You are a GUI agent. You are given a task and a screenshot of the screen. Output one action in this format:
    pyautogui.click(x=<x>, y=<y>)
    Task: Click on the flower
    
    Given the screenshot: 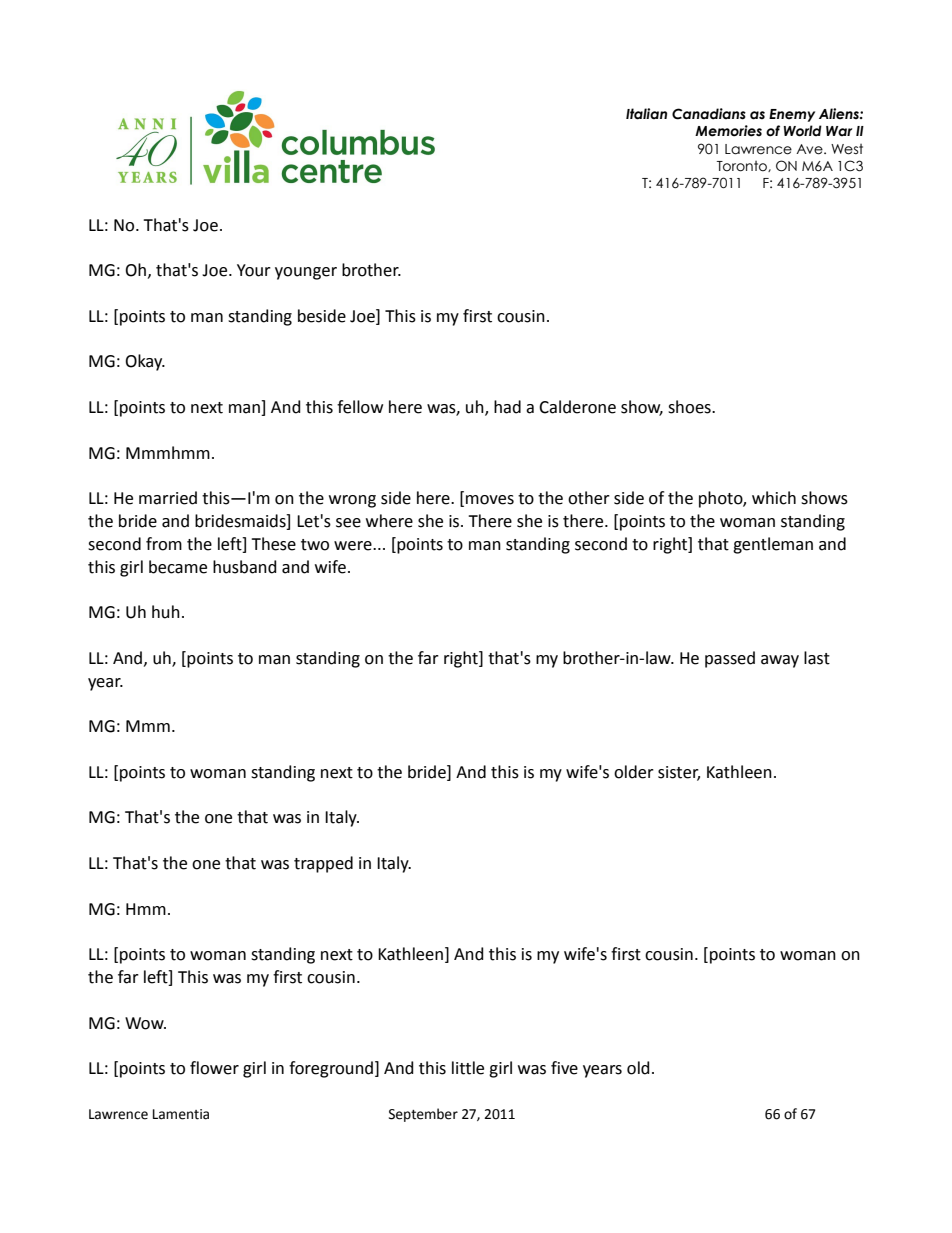 What is the action you would take?
    pyautogui.click(x=214, y=1068)
